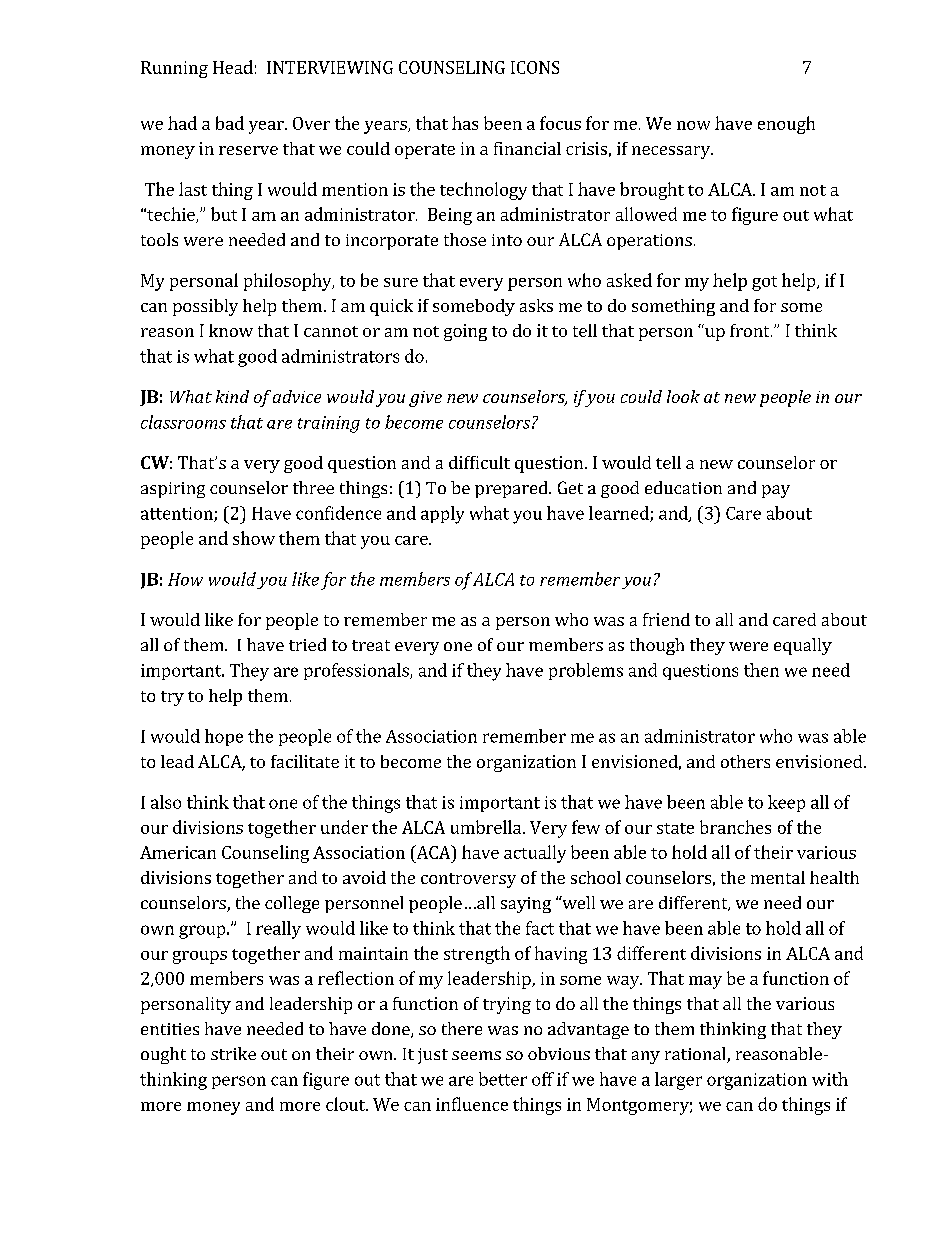 Image resolution: width=952 pixels, height=1233 pixels. What do you see at coordinates (442, 515) in the screenshot?
I see `apply` at bounding box center [442, 515].
